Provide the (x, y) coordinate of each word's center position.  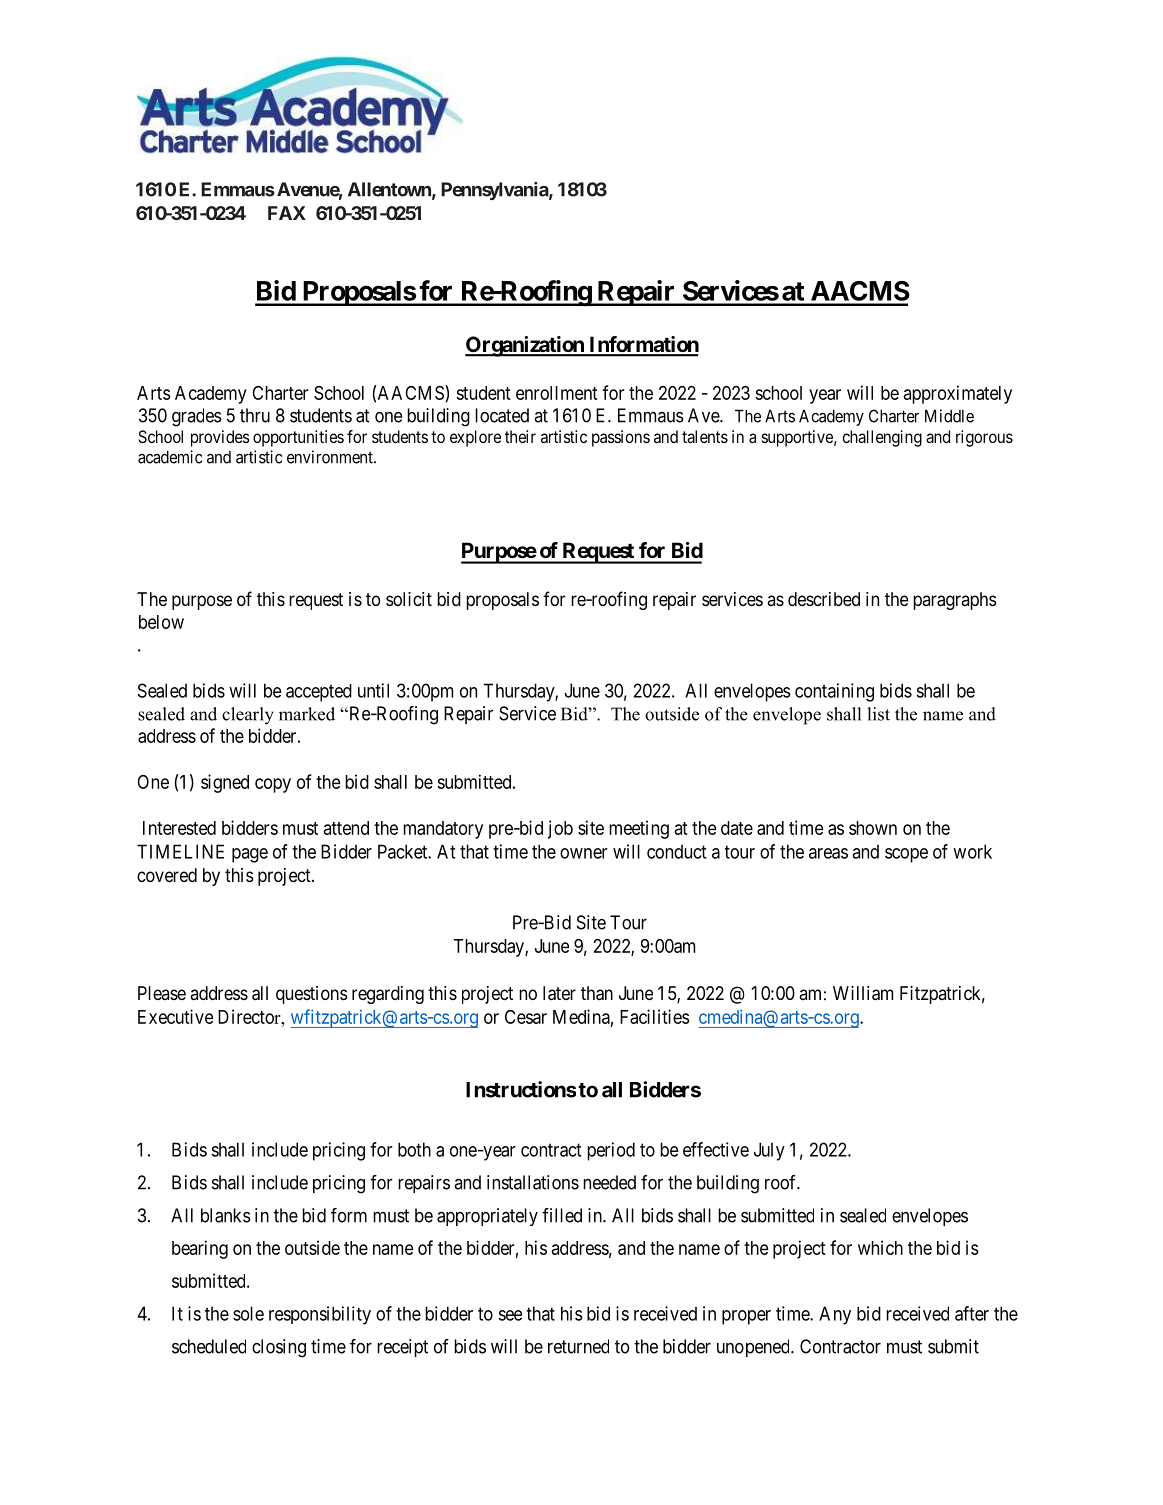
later (559, 993)
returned (578, 1346)
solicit (409, 599)
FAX (287, 213)
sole (248, 1313)
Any (835, 1315)
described (824, 599)
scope (906, 855)
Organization (525, 346)
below (161, 622)
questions (312, 995)
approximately (958, 394)
